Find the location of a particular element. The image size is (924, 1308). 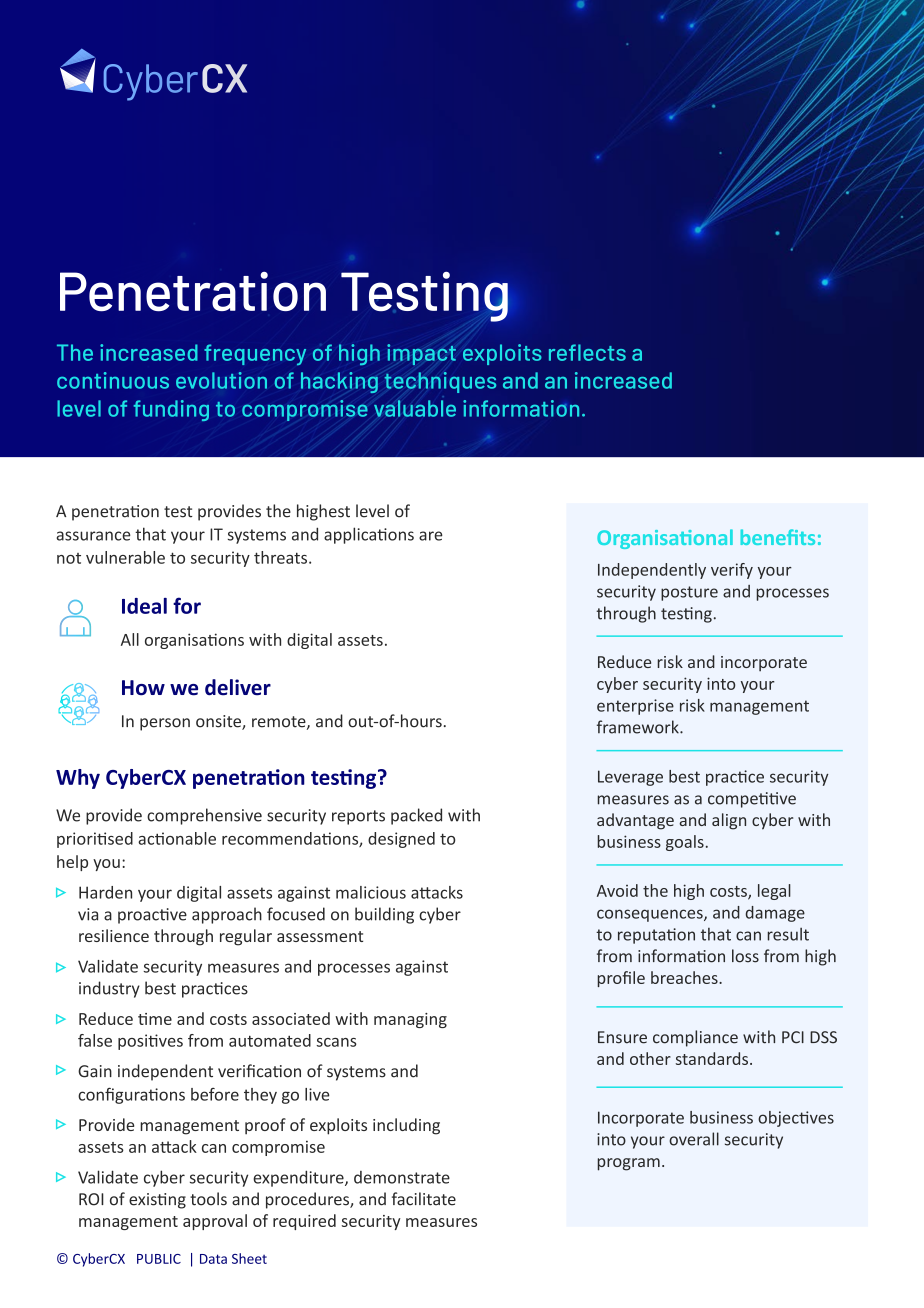

reflects is located at coordinates (587, 352).
